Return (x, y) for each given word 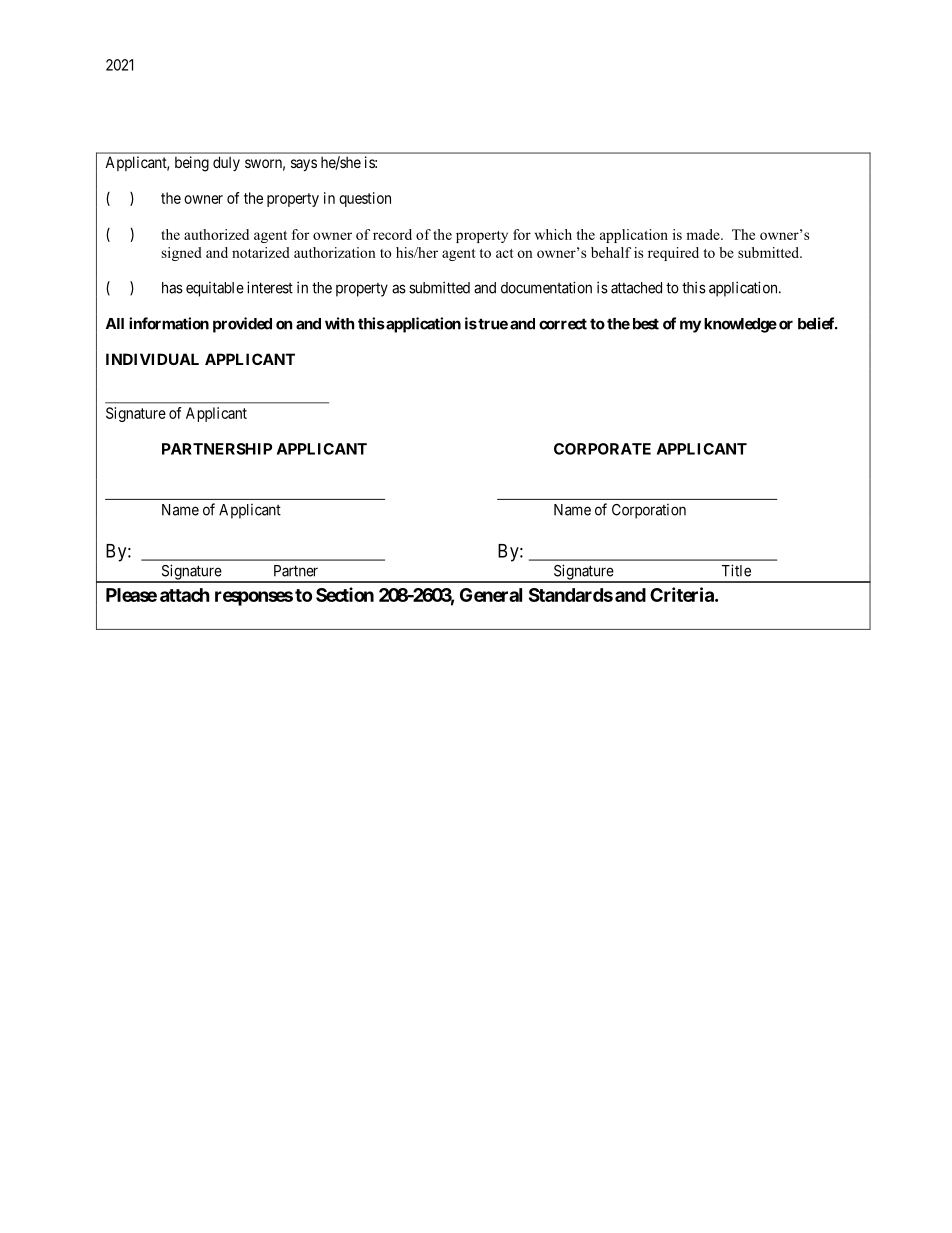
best (646, 324)
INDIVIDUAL (152, 359)
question (365, 199)
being (192, 164)
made (704, 234)
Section (345, 594)
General (491, 595)
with (339, 323)
